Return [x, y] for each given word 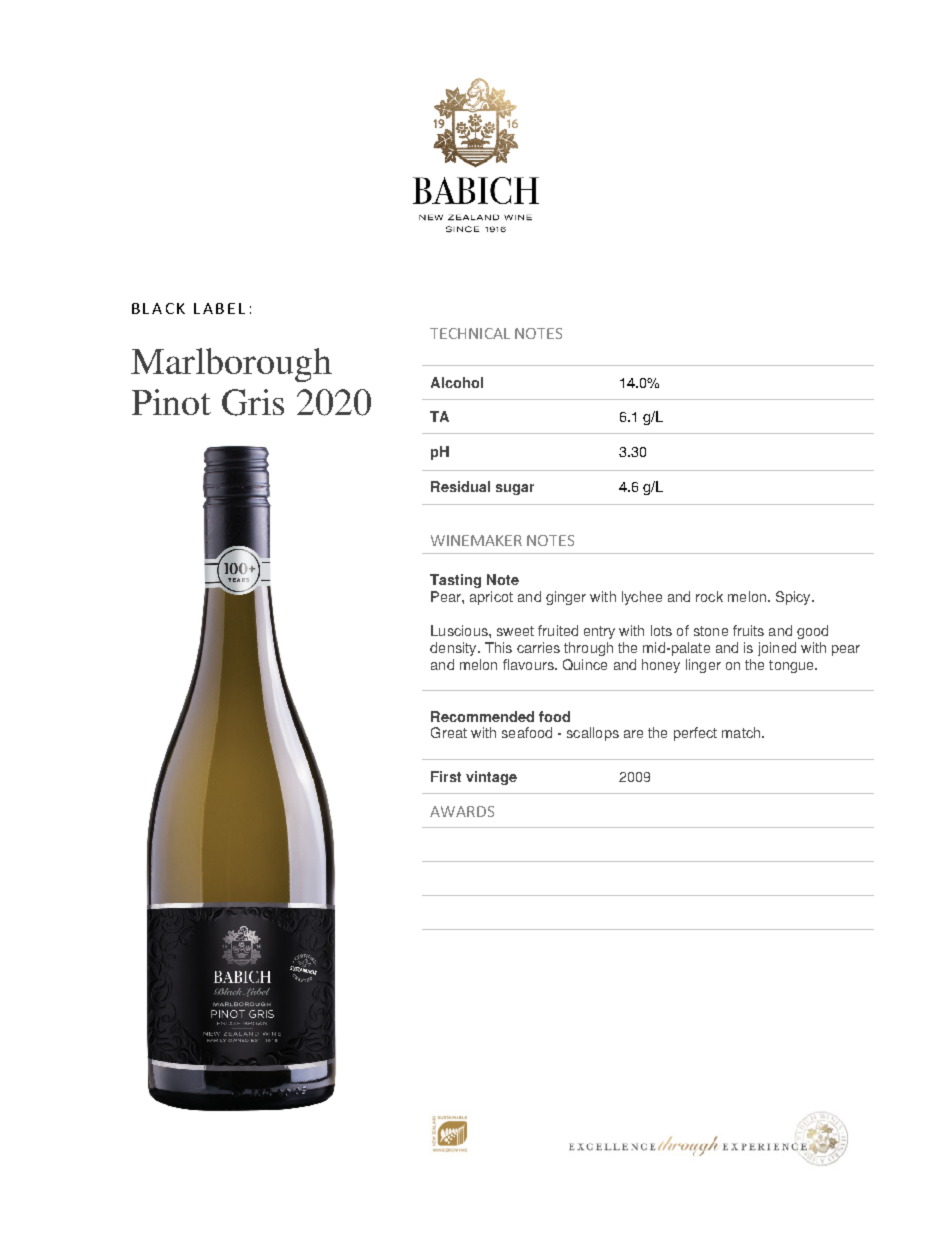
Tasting [455, 581]
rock [709, 596]
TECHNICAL [470, 333]
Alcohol [457, 382]
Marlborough [231, 365]
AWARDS [462, 811]
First [446, 776]
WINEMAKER [476, 540]
